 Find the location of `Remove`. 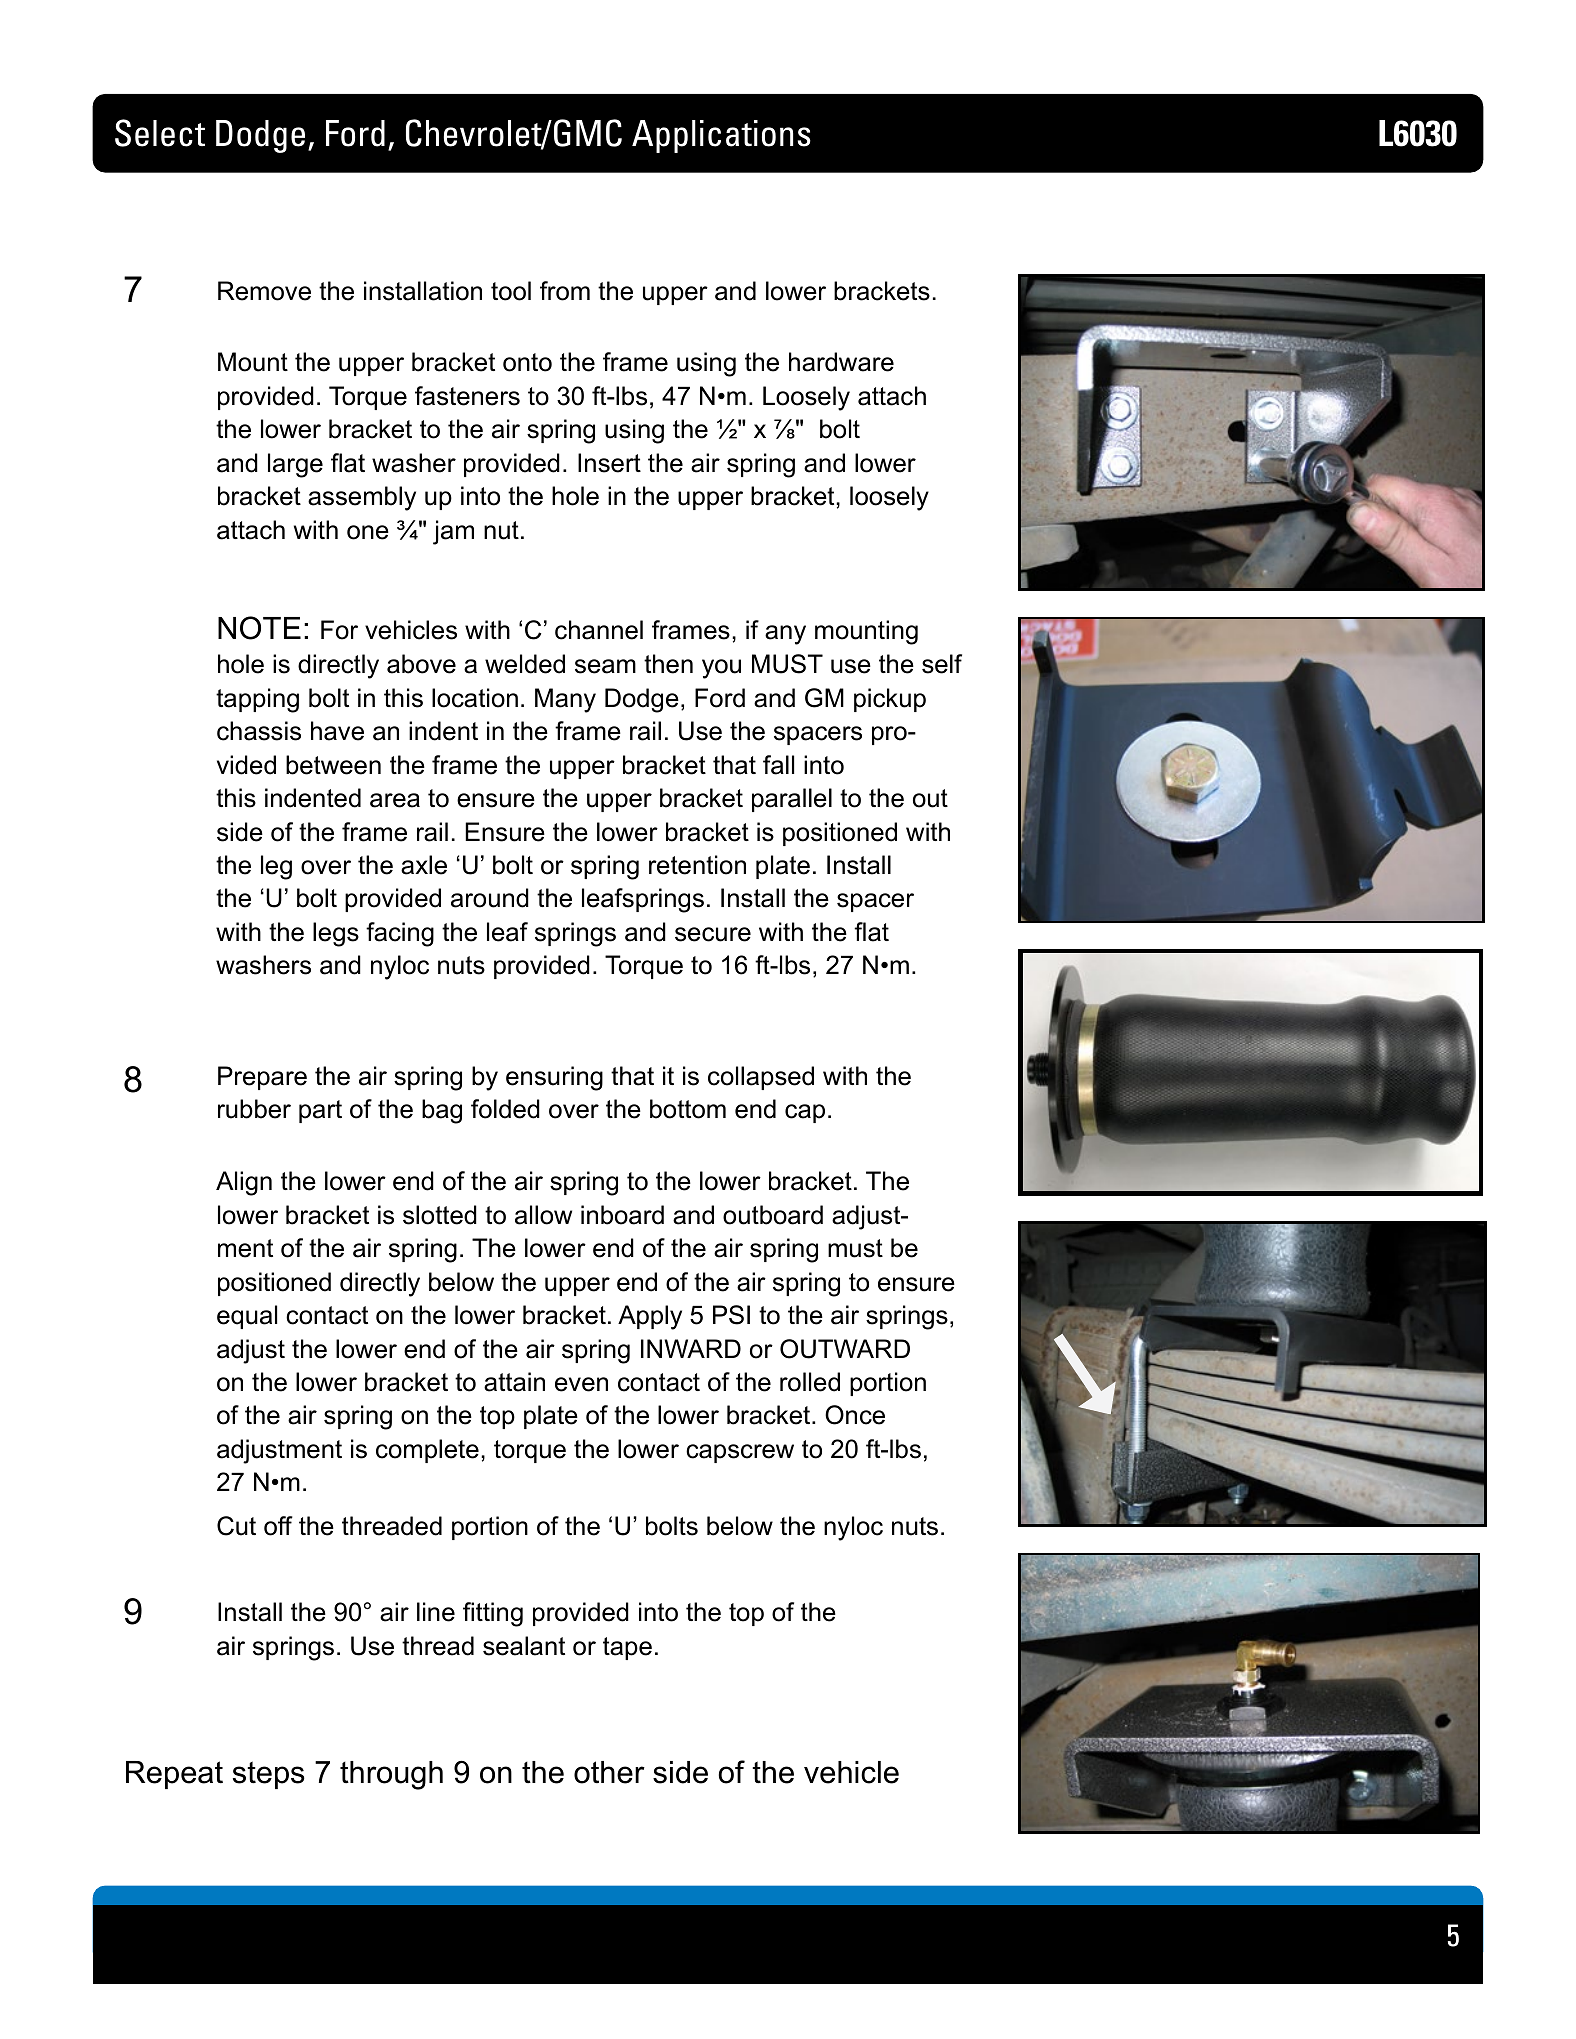

Remove is located at coordinates (264, 291).
